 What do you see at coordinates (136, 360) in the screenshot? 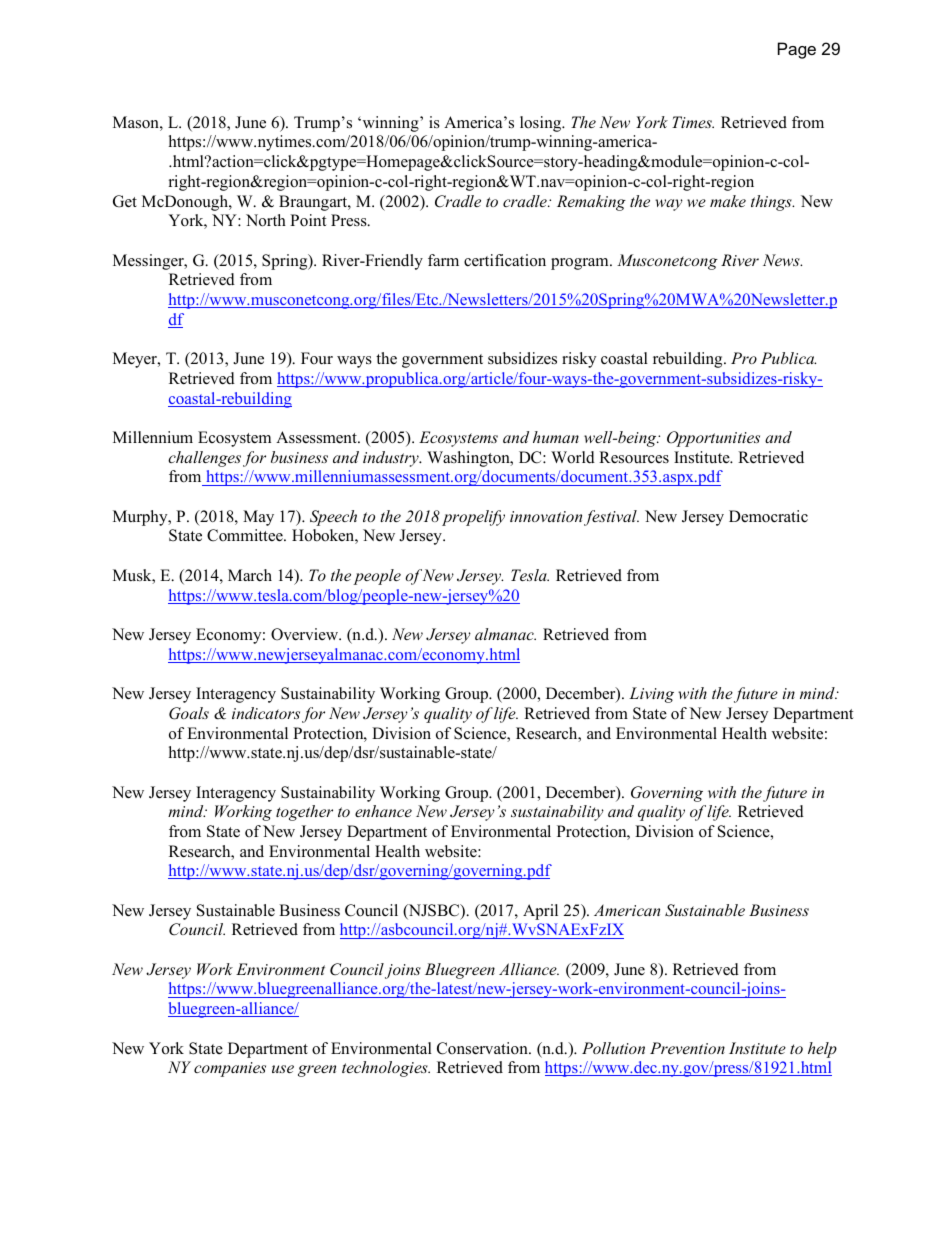
I see `Meyer` at bounding box center [136, 360].
